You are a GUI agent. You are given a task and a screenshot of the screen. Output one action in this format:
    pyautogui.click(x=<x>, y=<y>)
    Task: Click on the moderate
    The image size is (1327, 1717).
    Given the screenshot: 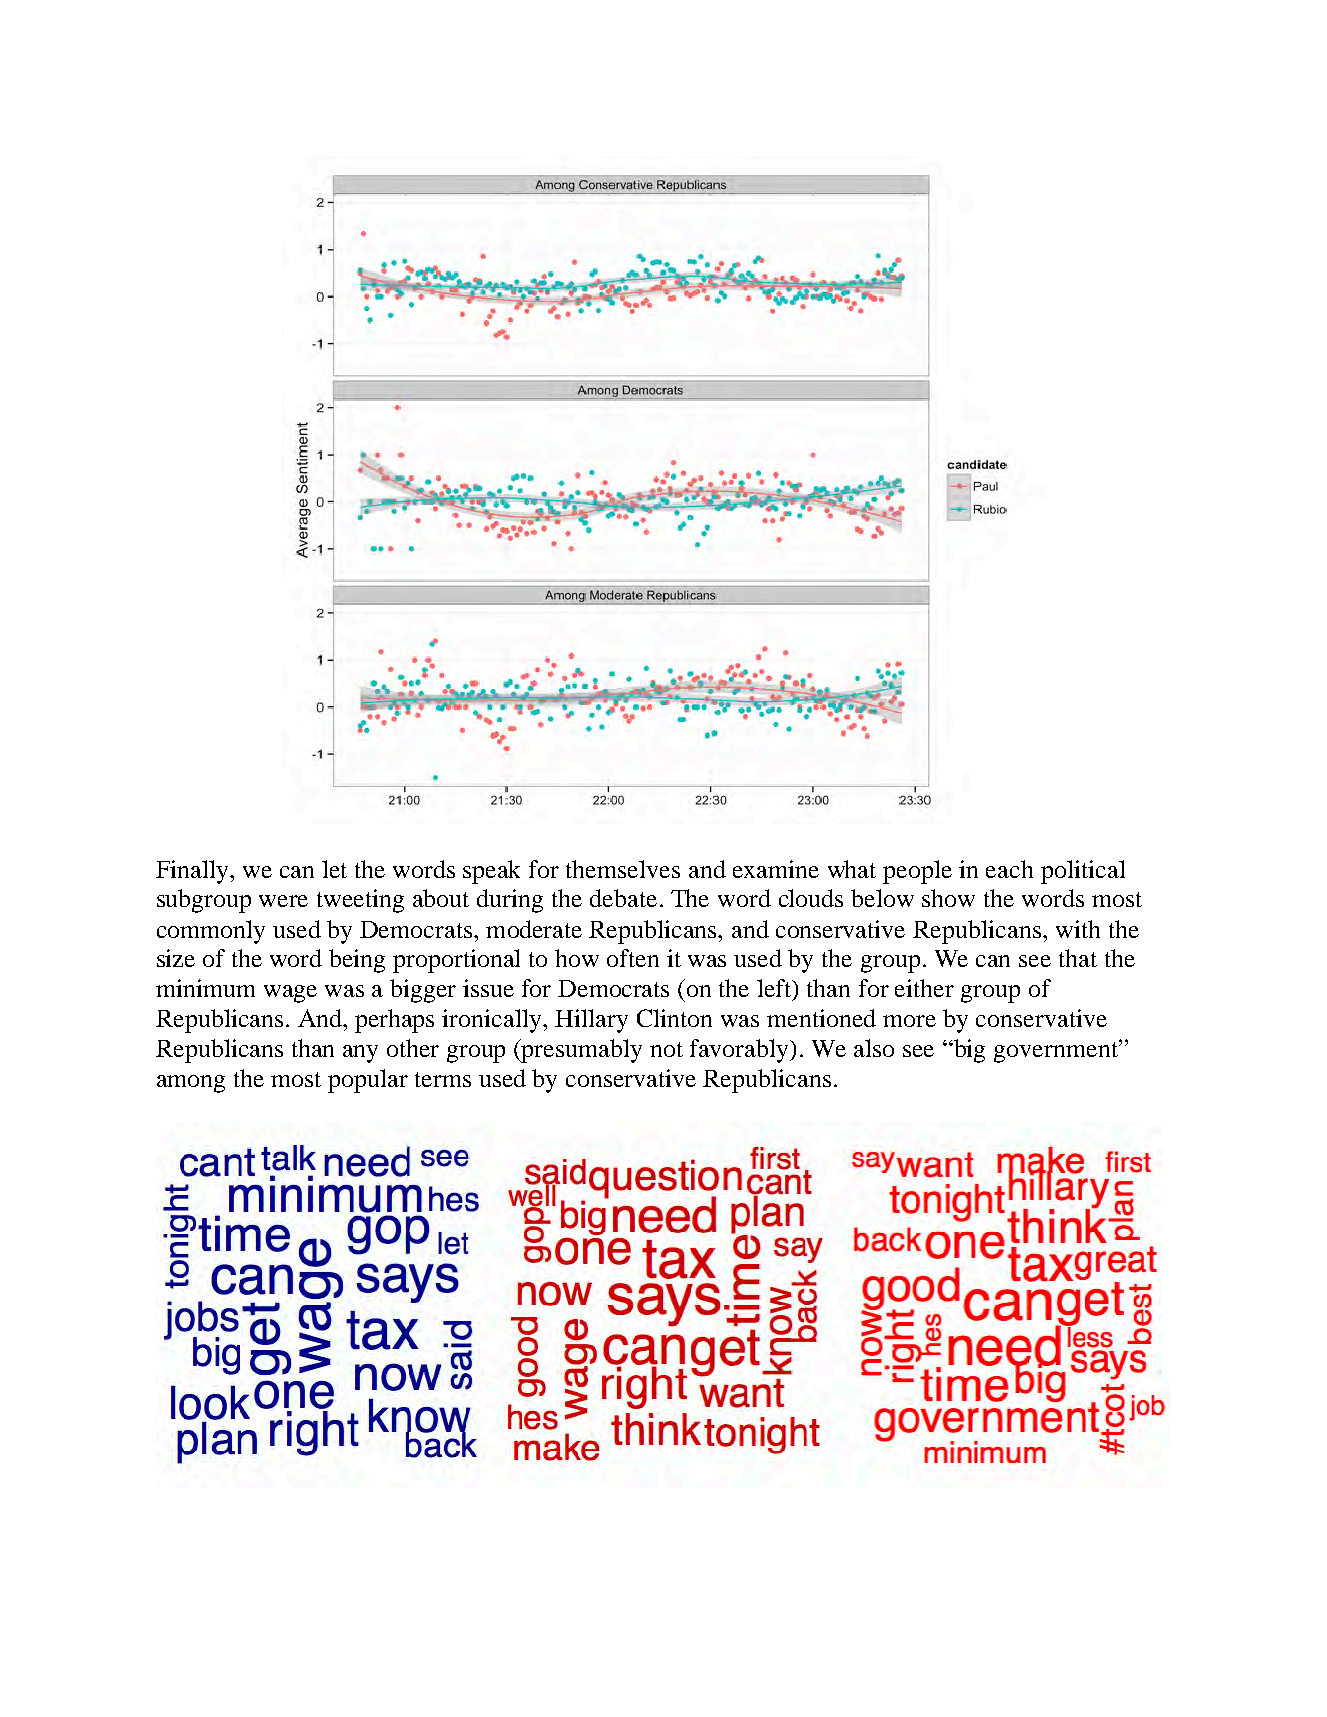 What is the action you would take?
    pyautogui.click(x=534, y=929)
